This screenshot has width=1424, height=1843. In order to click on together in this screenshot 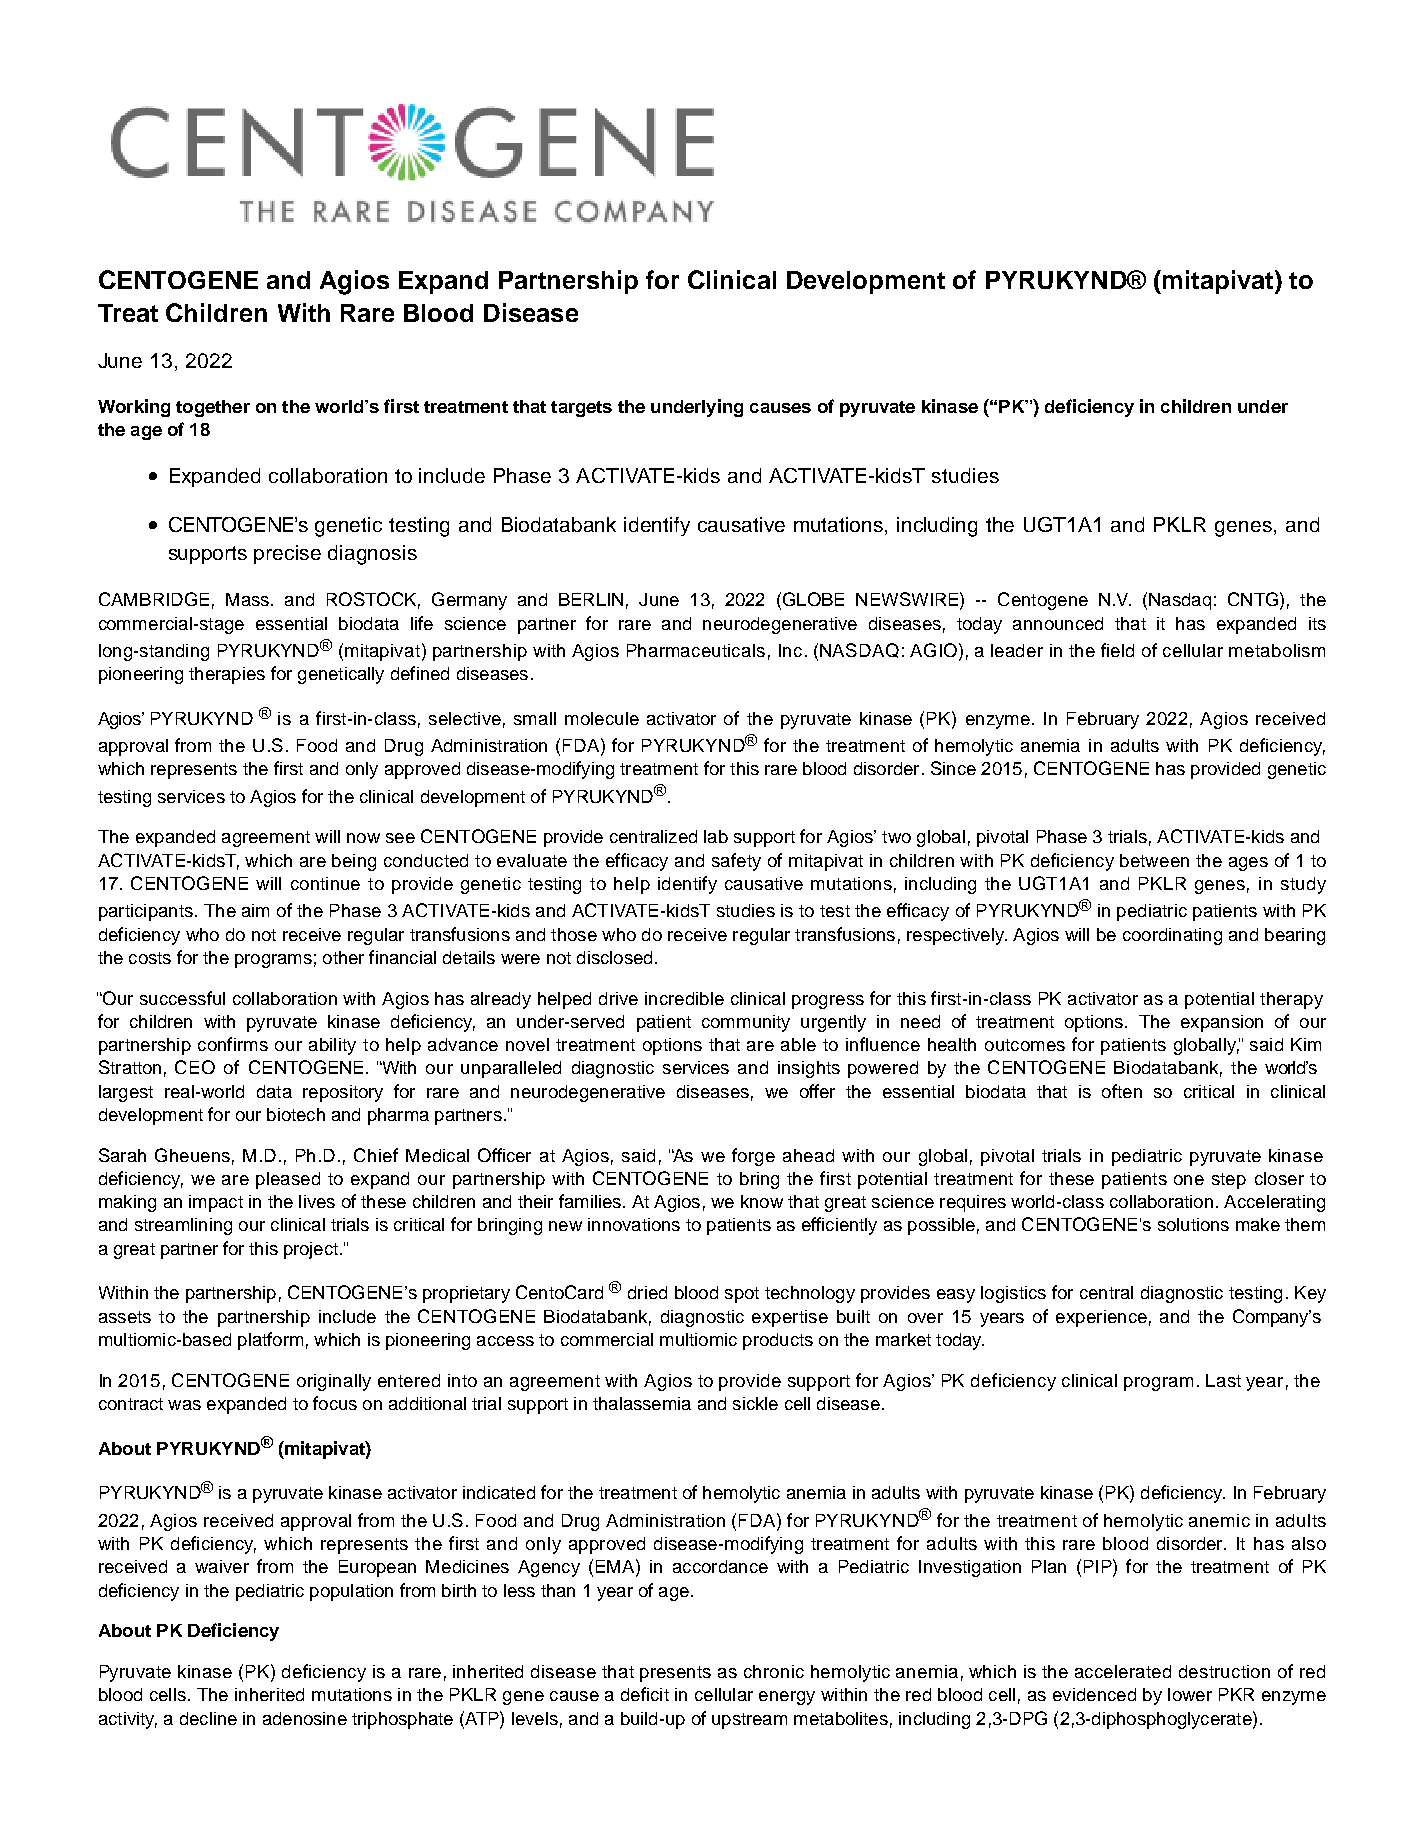, I will do `click(213, 408)`.
